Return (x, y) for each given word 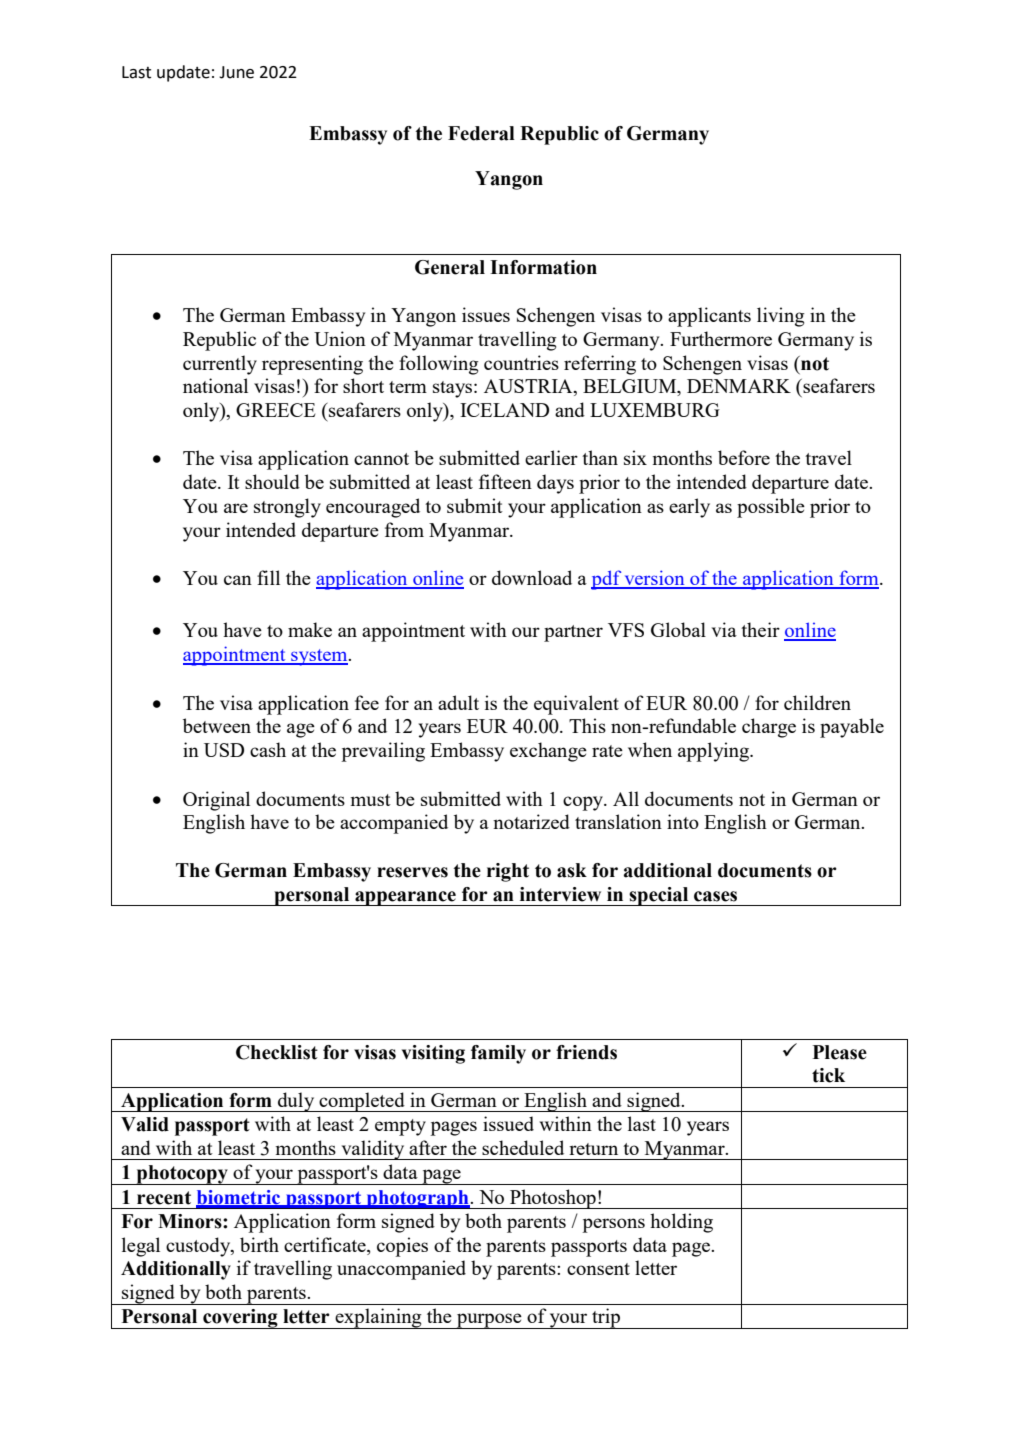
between (217, 725)
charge (769, 728)
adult (458, 702)
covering (240, 1319)
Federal (481, 133)
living (781, 317)
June (236, 72)
